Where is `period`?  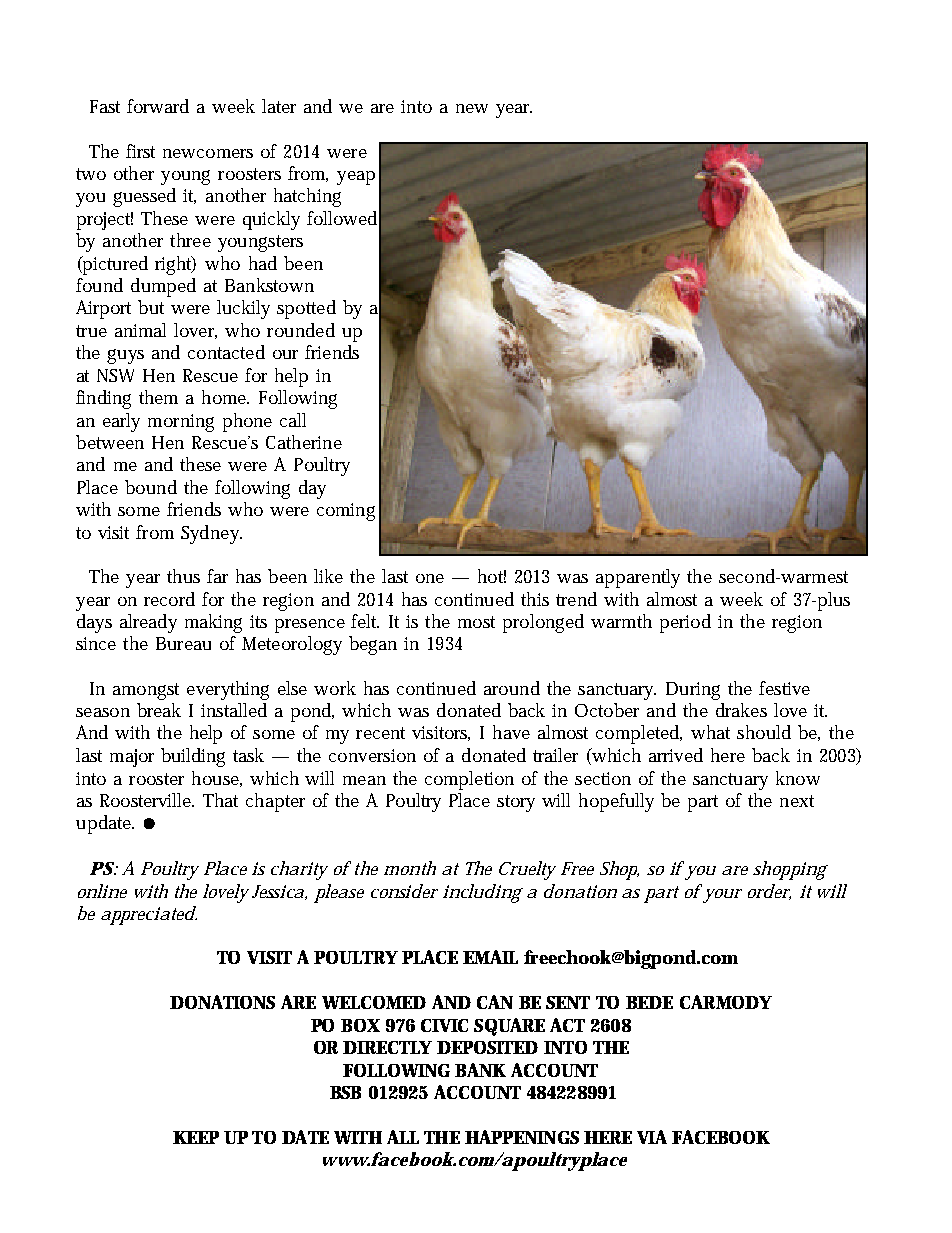 period is located at coordinates (685, 623).
